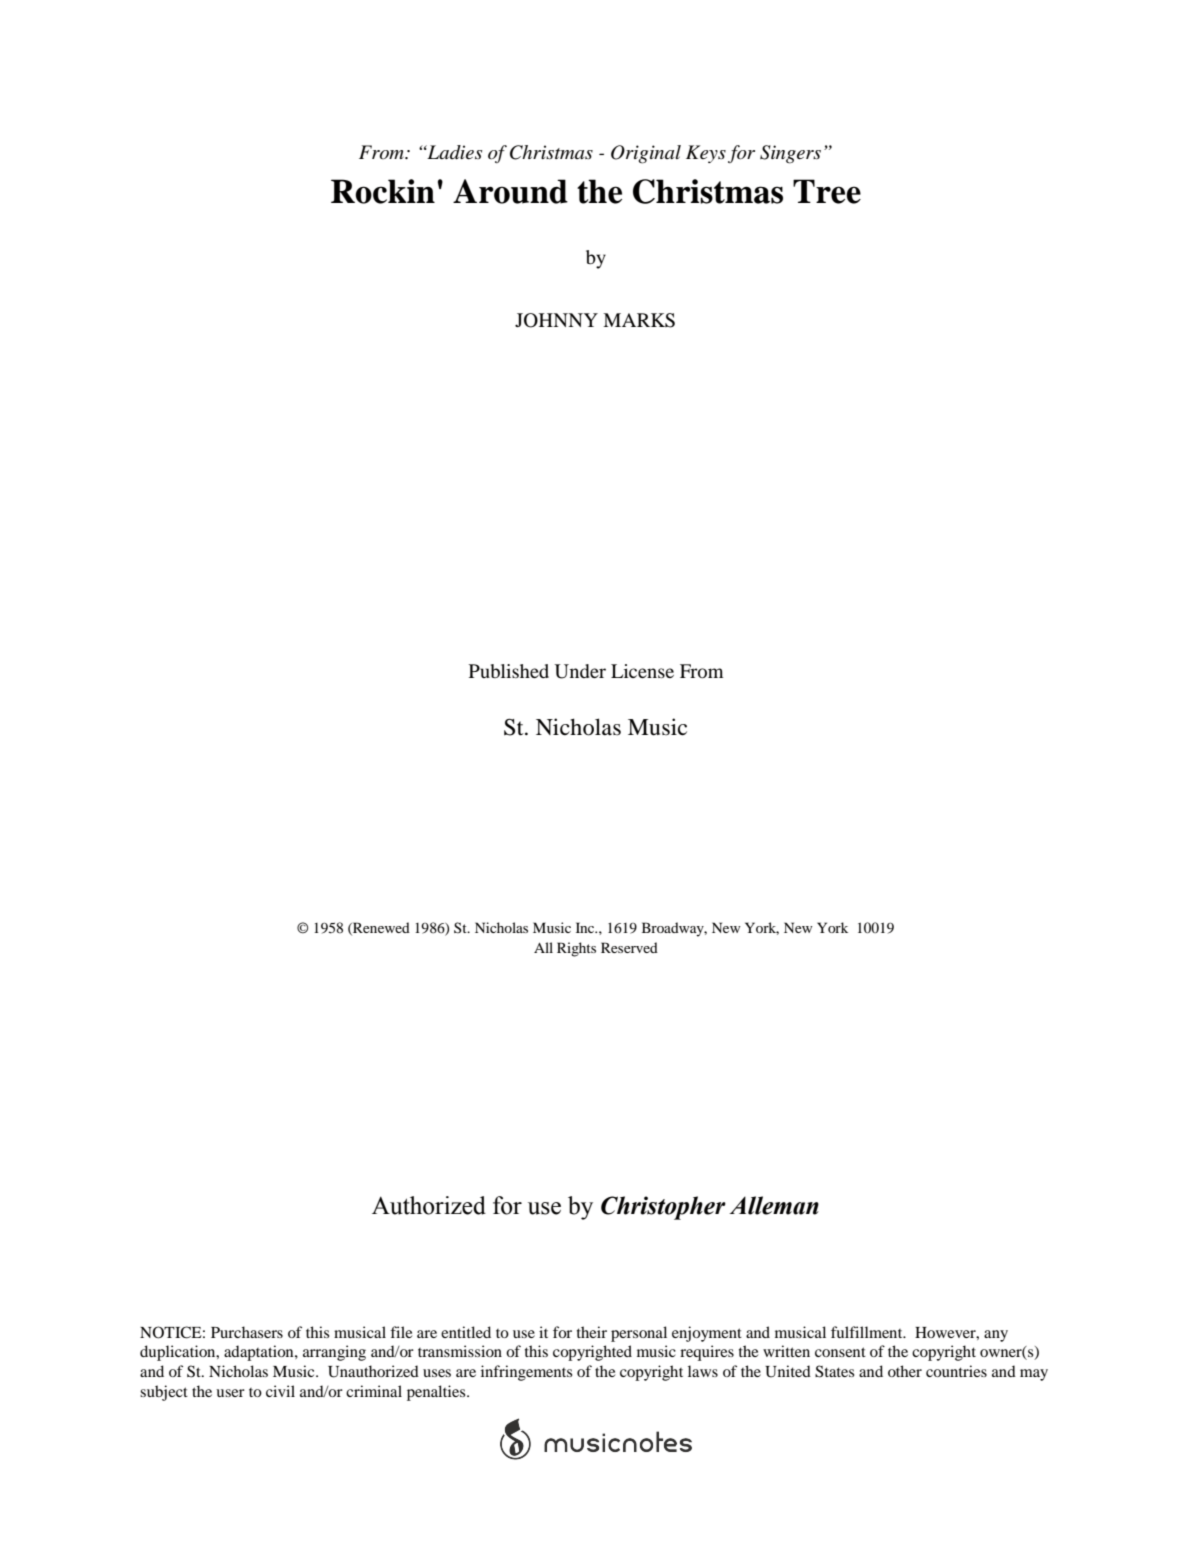 The height and width of the image is (1543, 1192). What do you see at coordinates (646, 154) in the image?
I see `Original` at bounding box center [646, 154].
